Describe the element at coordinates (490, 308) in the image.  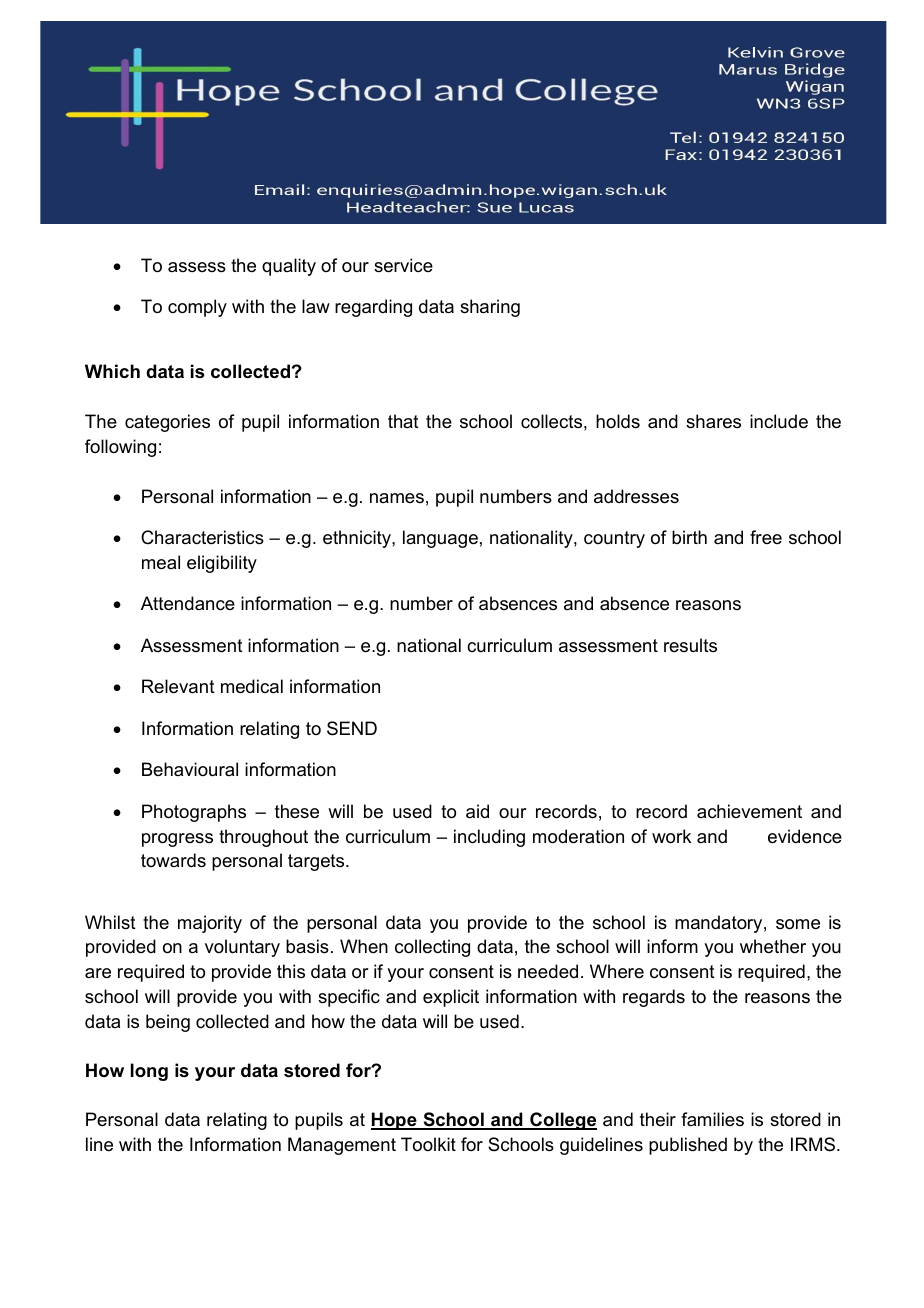
I see `sharing` at that location.
